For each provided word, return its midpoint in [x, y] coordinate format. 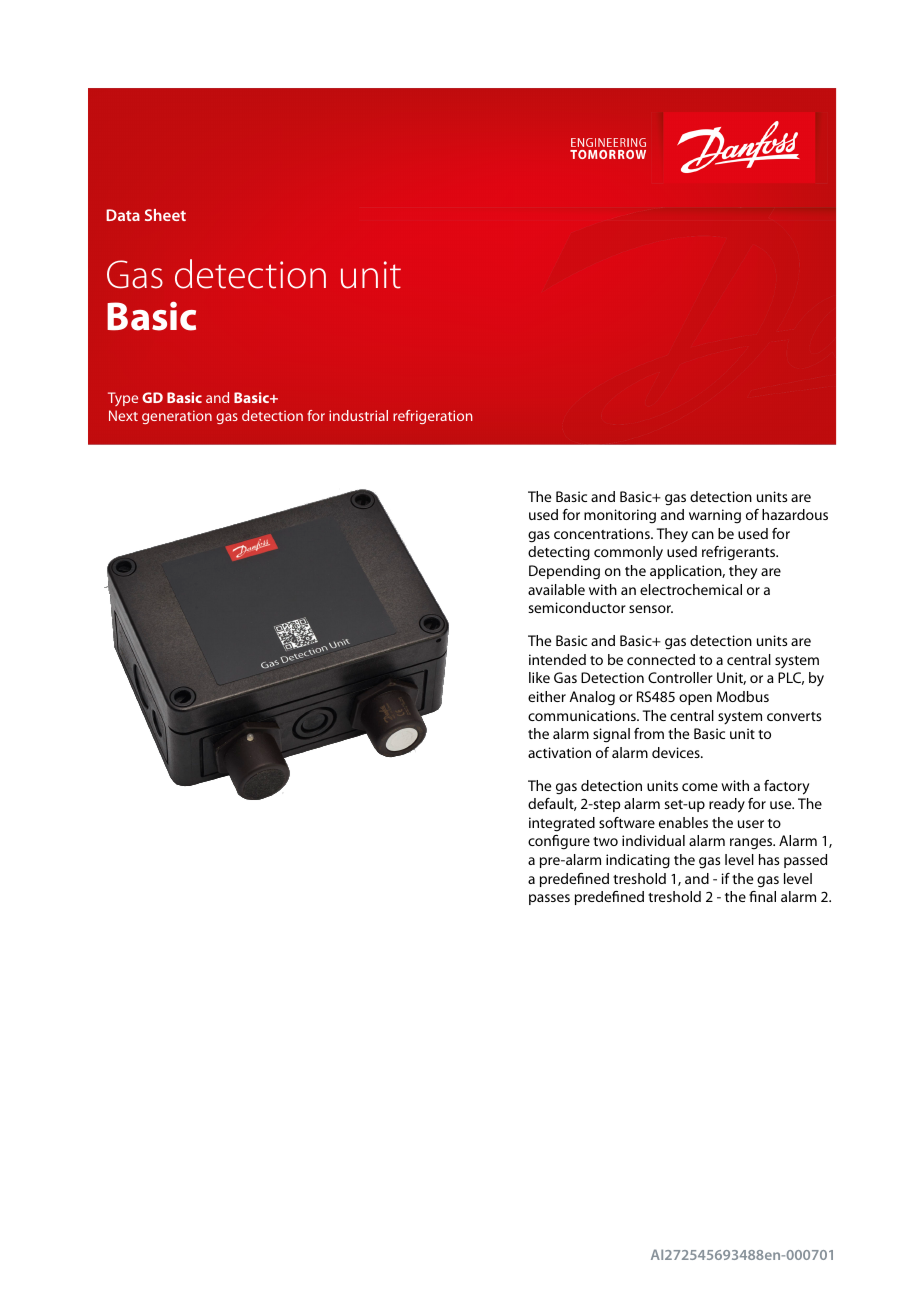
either [547, 696]
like [539, 677]
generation [177, 417]
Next [123, 415]
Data [123, 215]
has [769, 859]
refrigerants [740, 553]
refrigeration [433, 417]
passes [549, 899]
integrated [562, 824]
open [695, 699]
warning [715, 516]
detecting [559, 553]
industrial [358, 415]
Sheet [165, 215]
